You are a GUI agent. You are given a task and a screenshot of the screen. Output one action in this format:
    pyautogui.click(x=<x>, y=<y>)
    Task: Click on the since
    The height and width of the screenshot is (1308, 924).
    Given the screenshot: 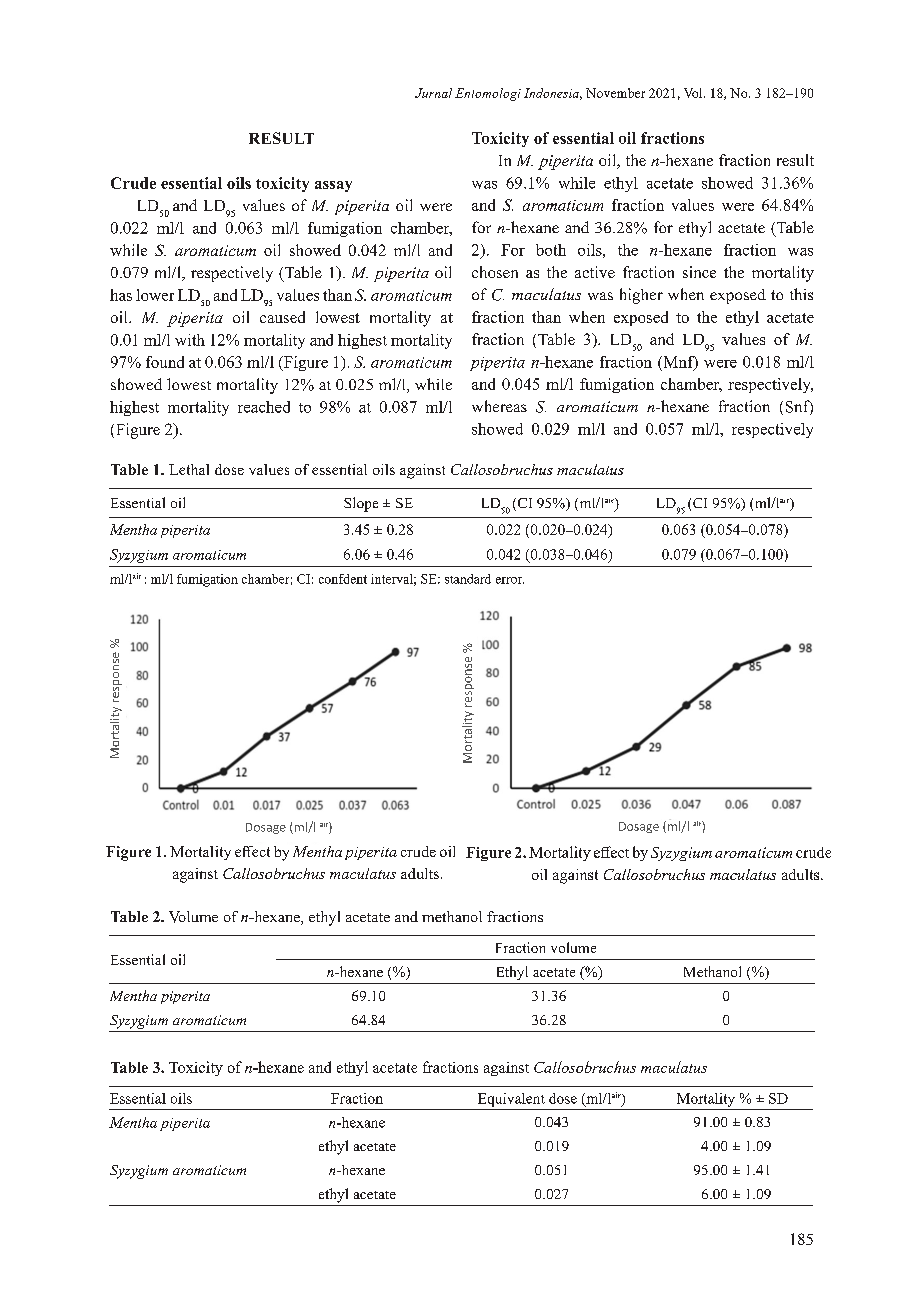 What is the action you would take?
    pyautogui.click(x=699, y=272)
